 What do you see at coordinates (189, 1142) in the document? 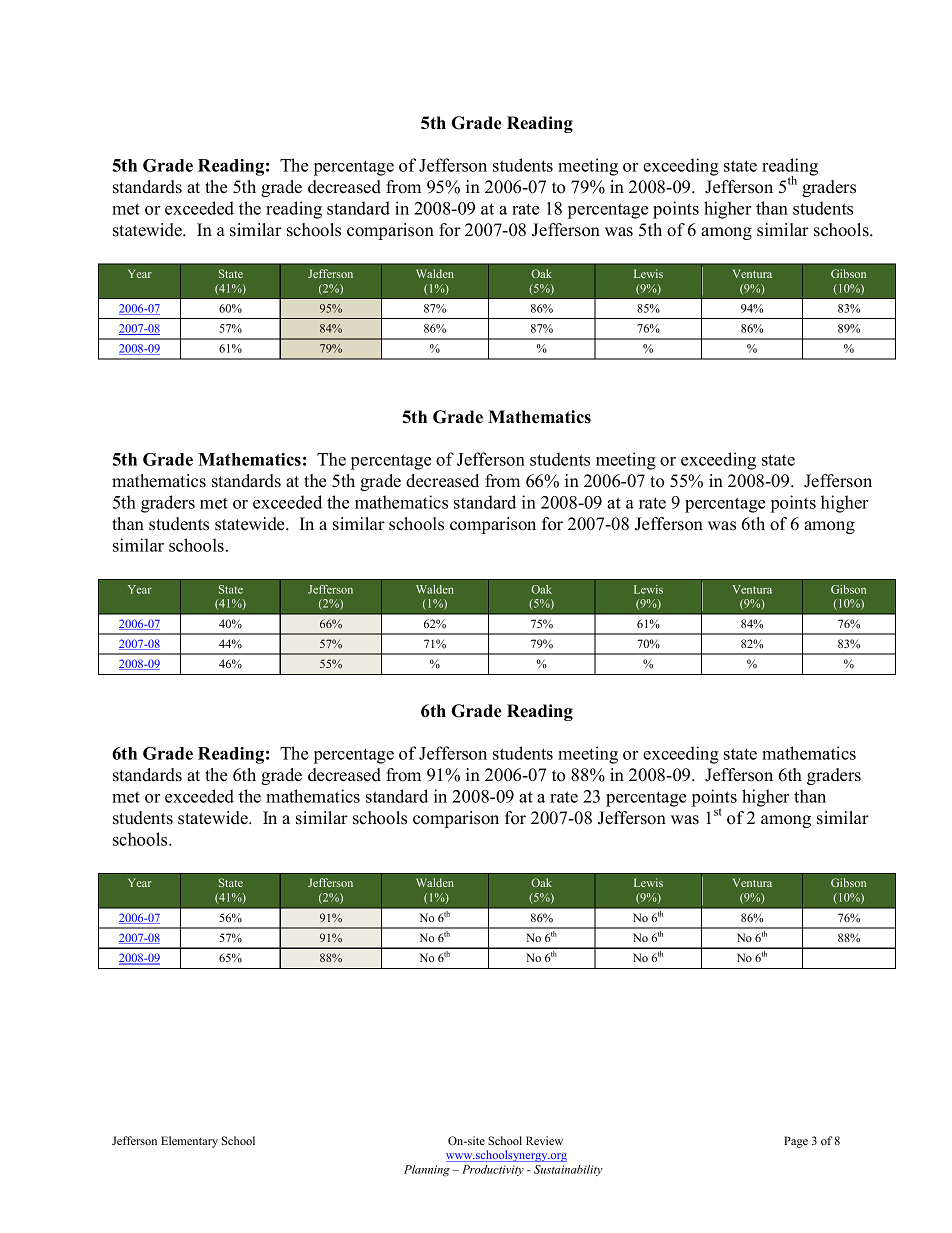
I see `Elementary` at bounding box center [189, 1142].
